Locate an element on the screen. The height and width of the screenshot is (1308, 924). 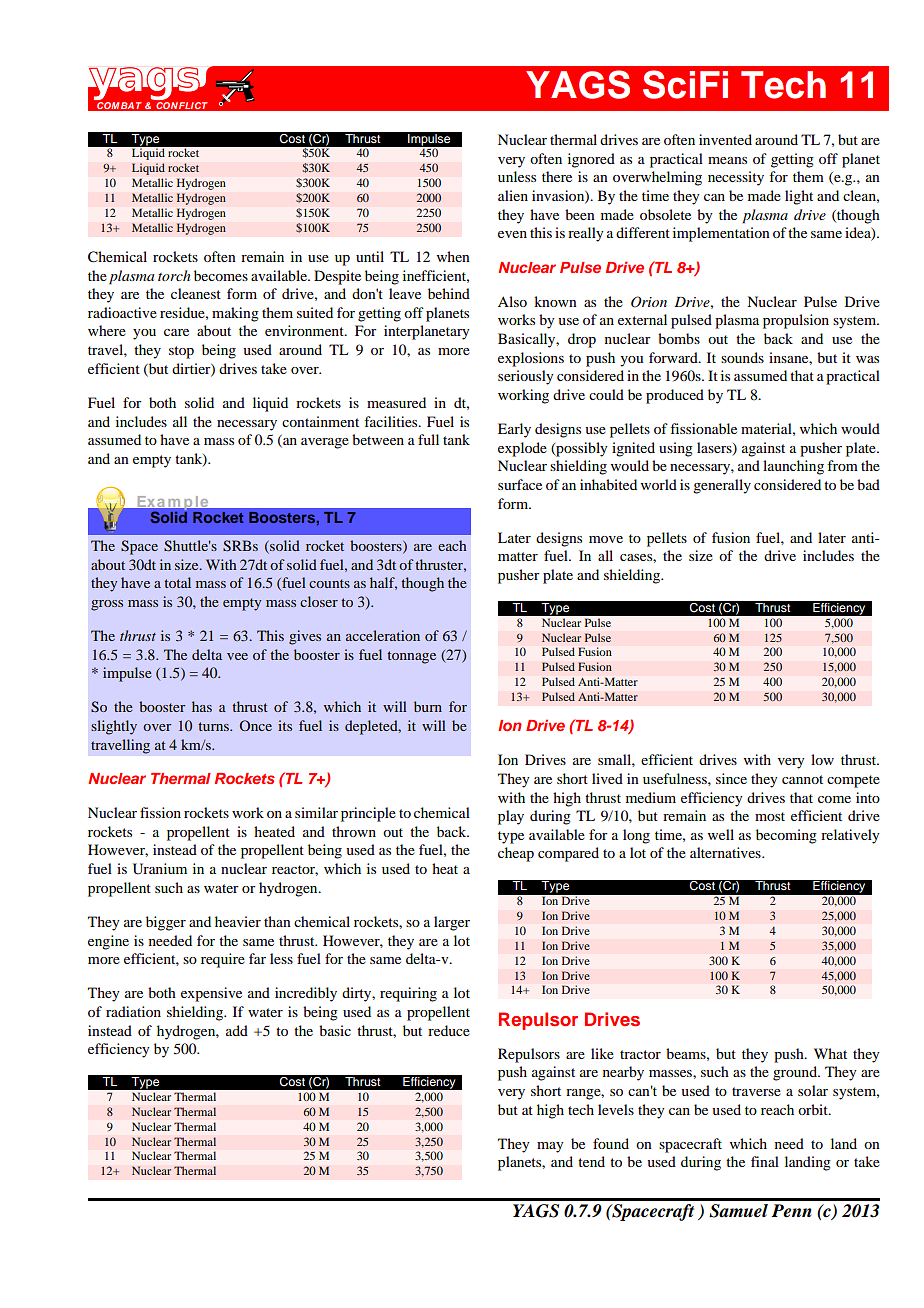
torch is located at coordinates (174, 275).
